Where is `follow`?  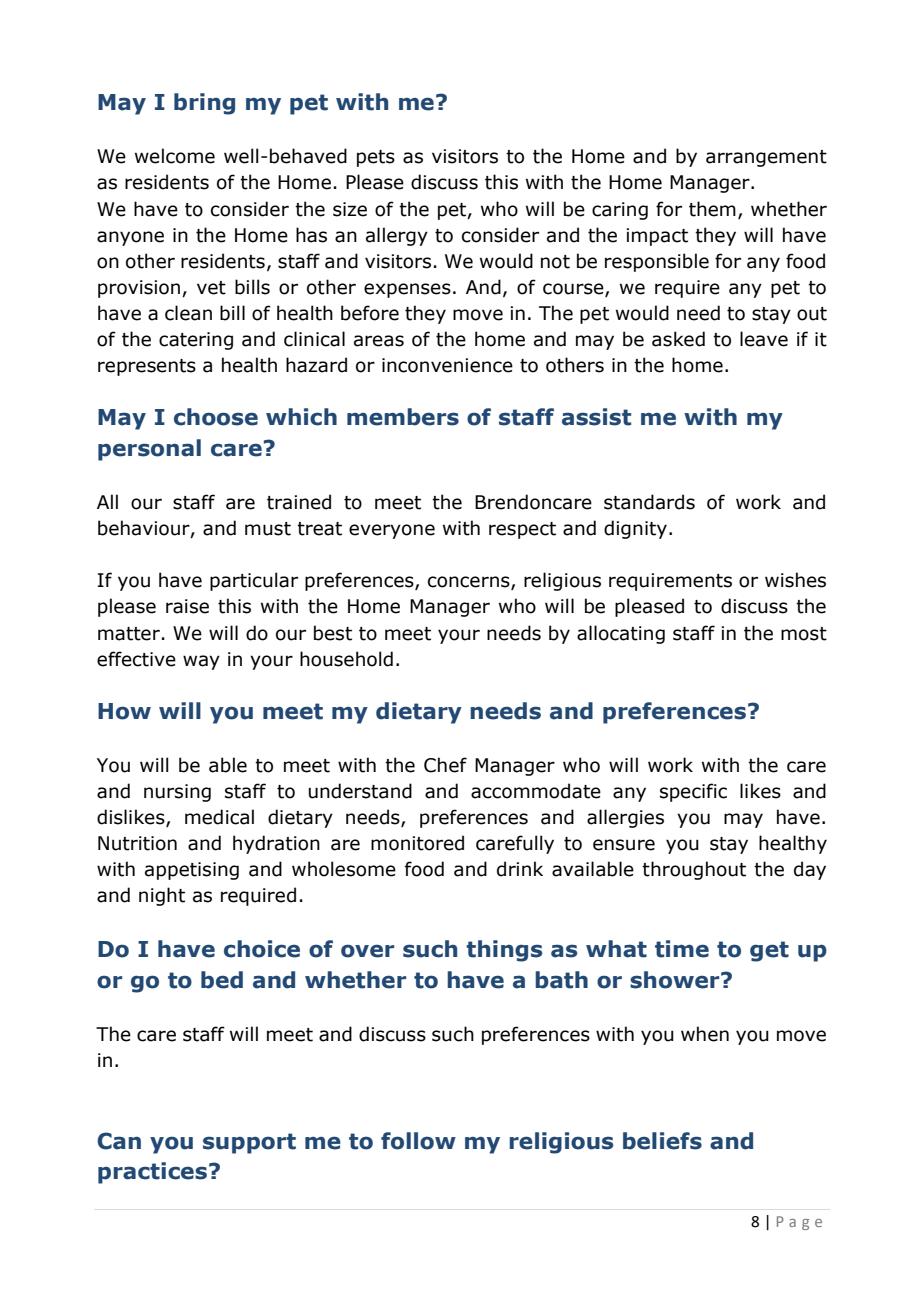 follow is located at coordinates (418, 1141).
